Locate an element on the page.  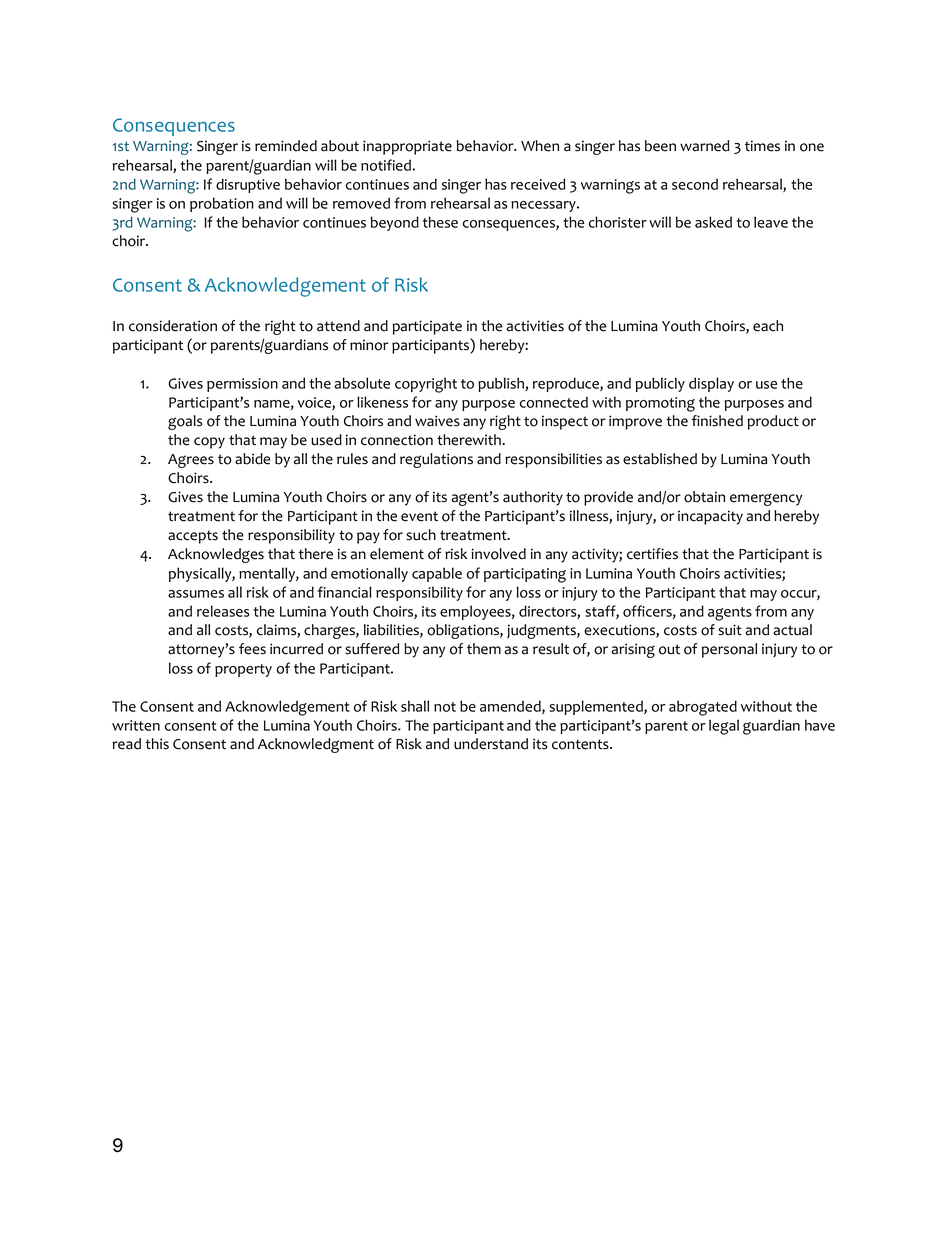
Agrees is located at coordinates (191, 461).
